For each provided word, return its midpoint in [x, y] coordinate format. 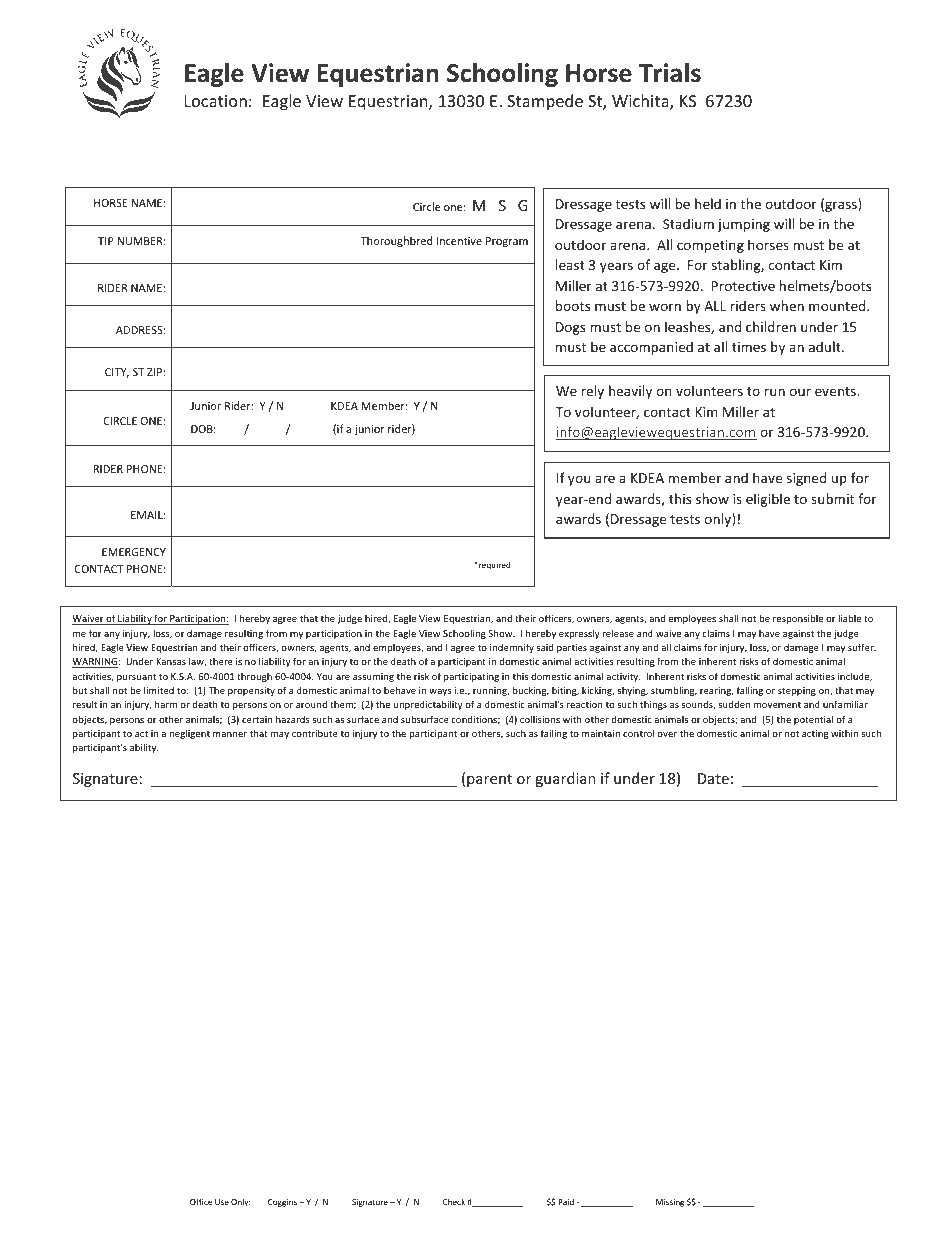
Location [216, 101]
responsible [798, 619]
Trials [670, 73]
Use [222, 1202]
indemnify [512, 648]
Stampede [545, 102]
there [221, 661]
